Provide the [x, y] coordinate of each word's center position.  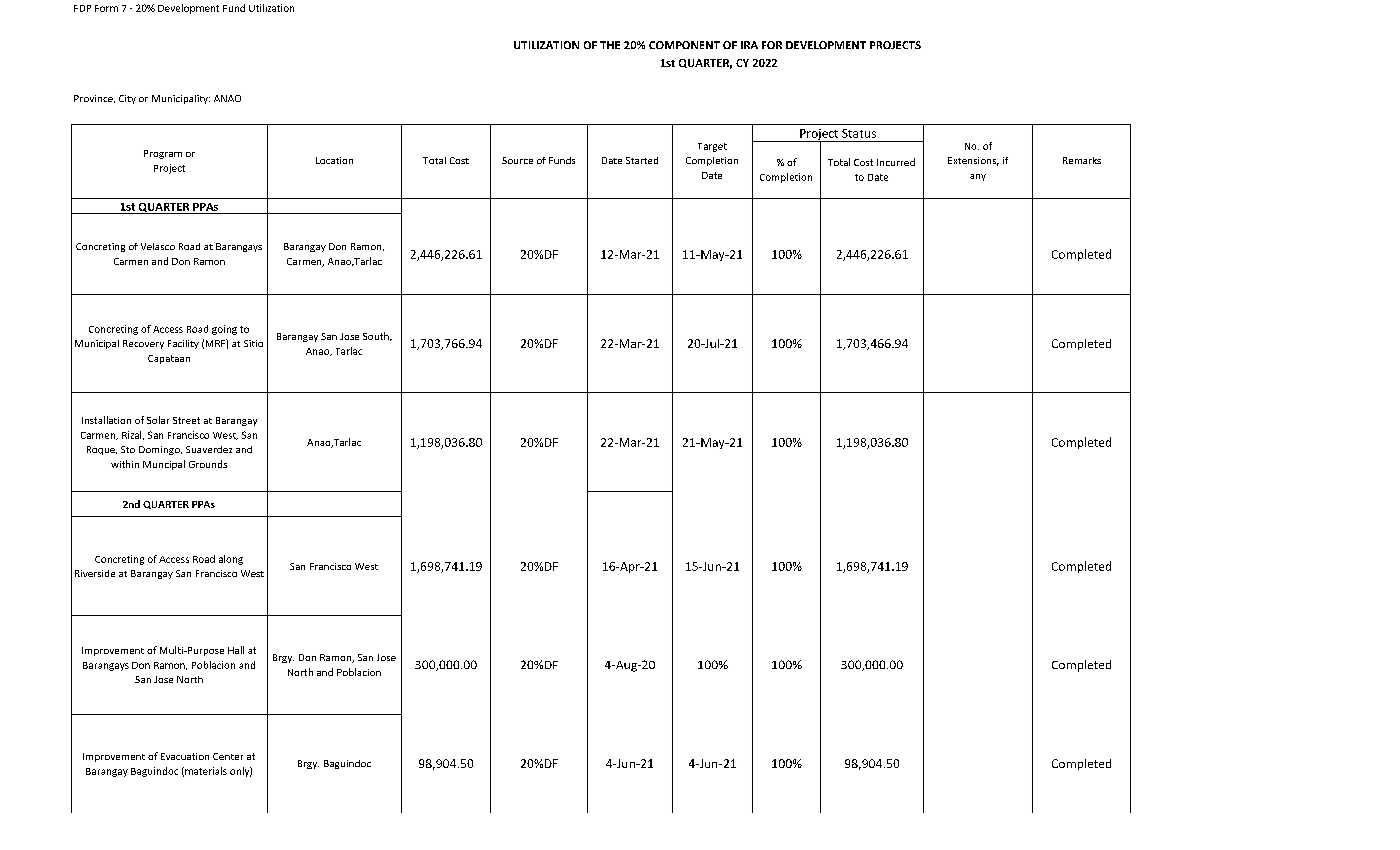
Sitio [253, 343]
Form [106, 8]
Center [228, 756]
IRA [749, 45]
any [978, 177]
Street [186, 420]
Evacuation [185, 756]
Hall [236, 650]
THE [610, 45]
